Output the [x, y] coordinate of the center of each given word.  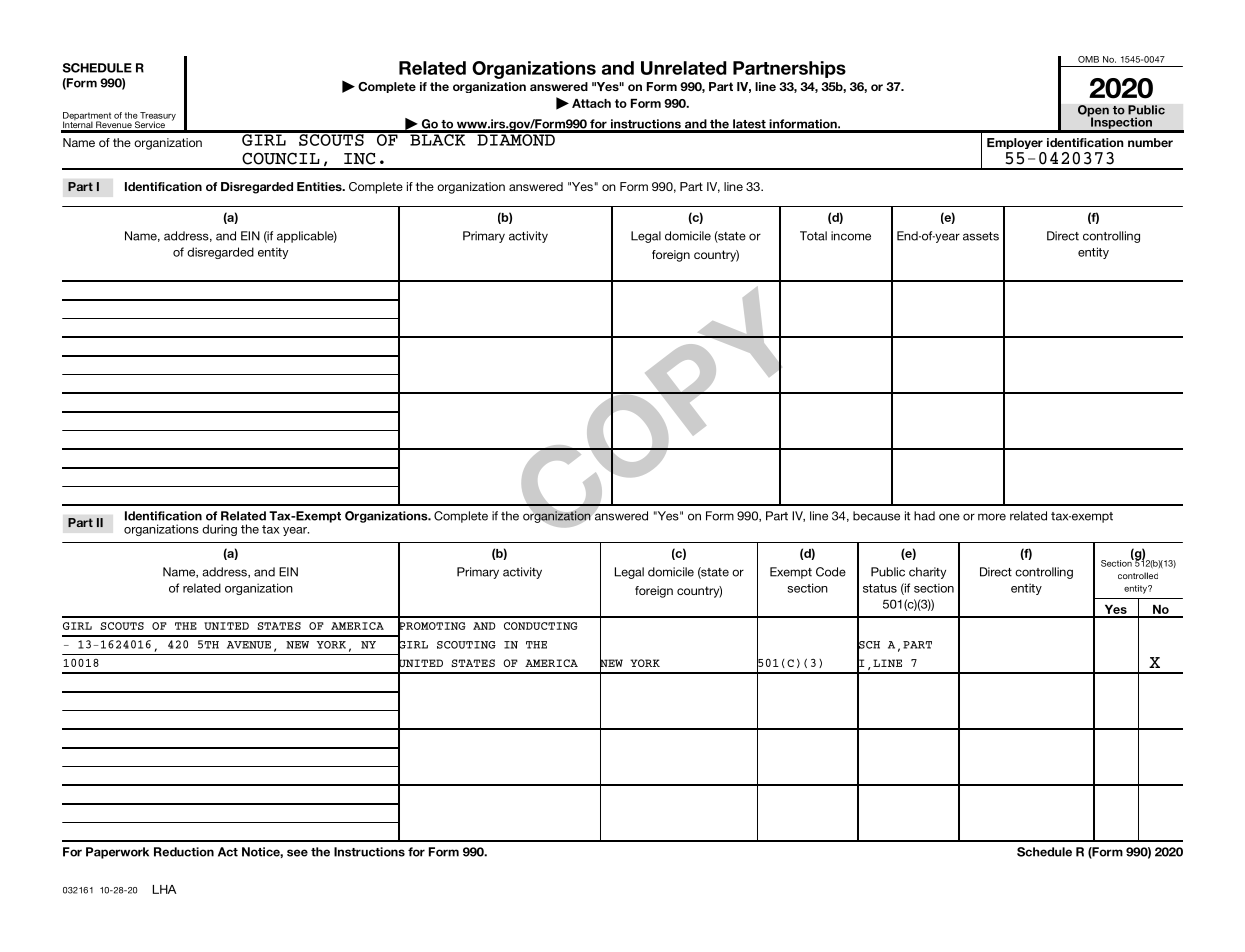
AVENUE [249, 645]
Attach [591, 103]
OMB [1088, 59]
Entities [320, 186]
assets [981, 236]
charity [927, 573]
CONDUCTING [541, 626]
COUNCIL [281, 158]
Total [813, 236]
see [297, 853]
